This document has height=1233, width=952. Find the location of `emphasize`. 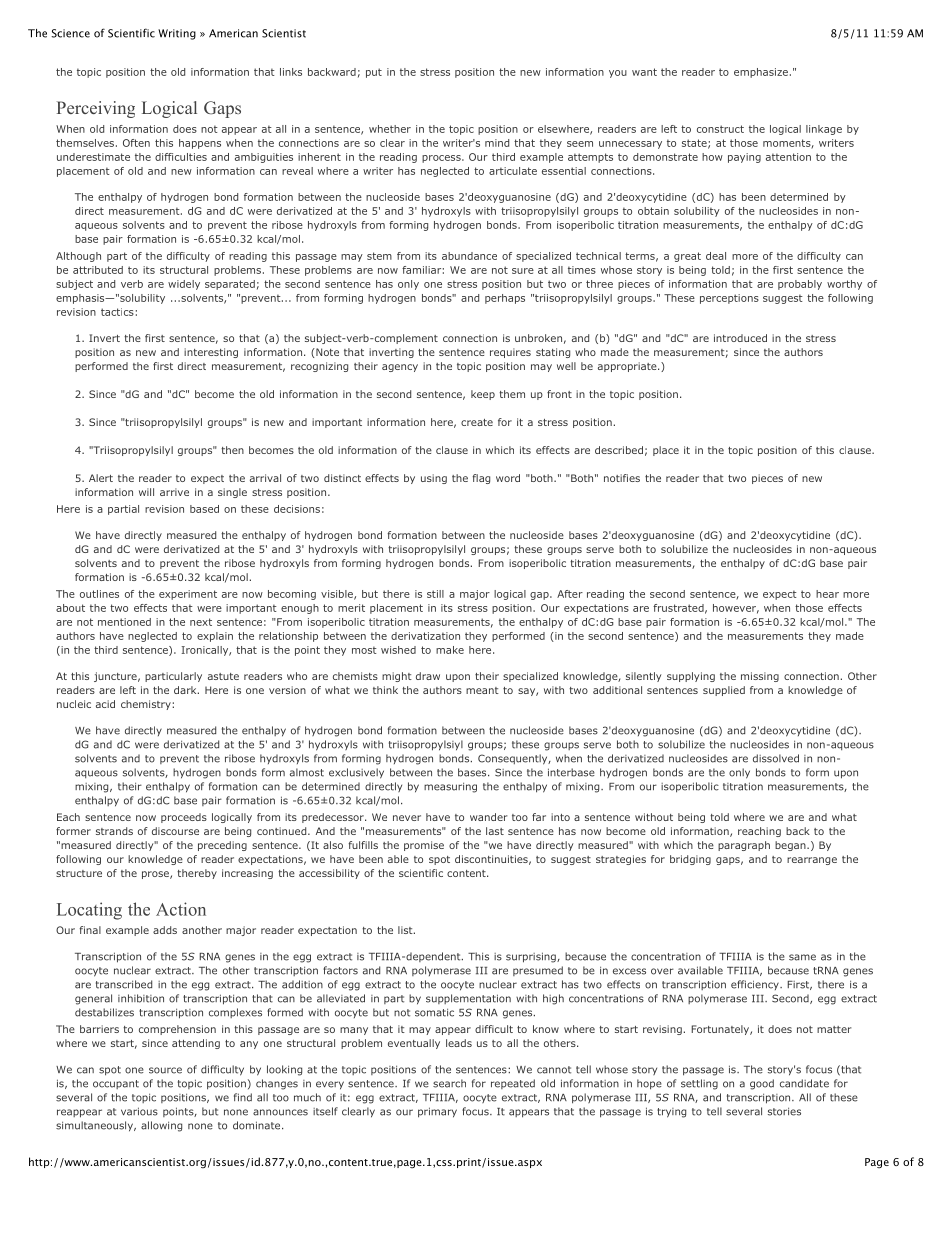

emphasize is located at coordinates (761, 73).
